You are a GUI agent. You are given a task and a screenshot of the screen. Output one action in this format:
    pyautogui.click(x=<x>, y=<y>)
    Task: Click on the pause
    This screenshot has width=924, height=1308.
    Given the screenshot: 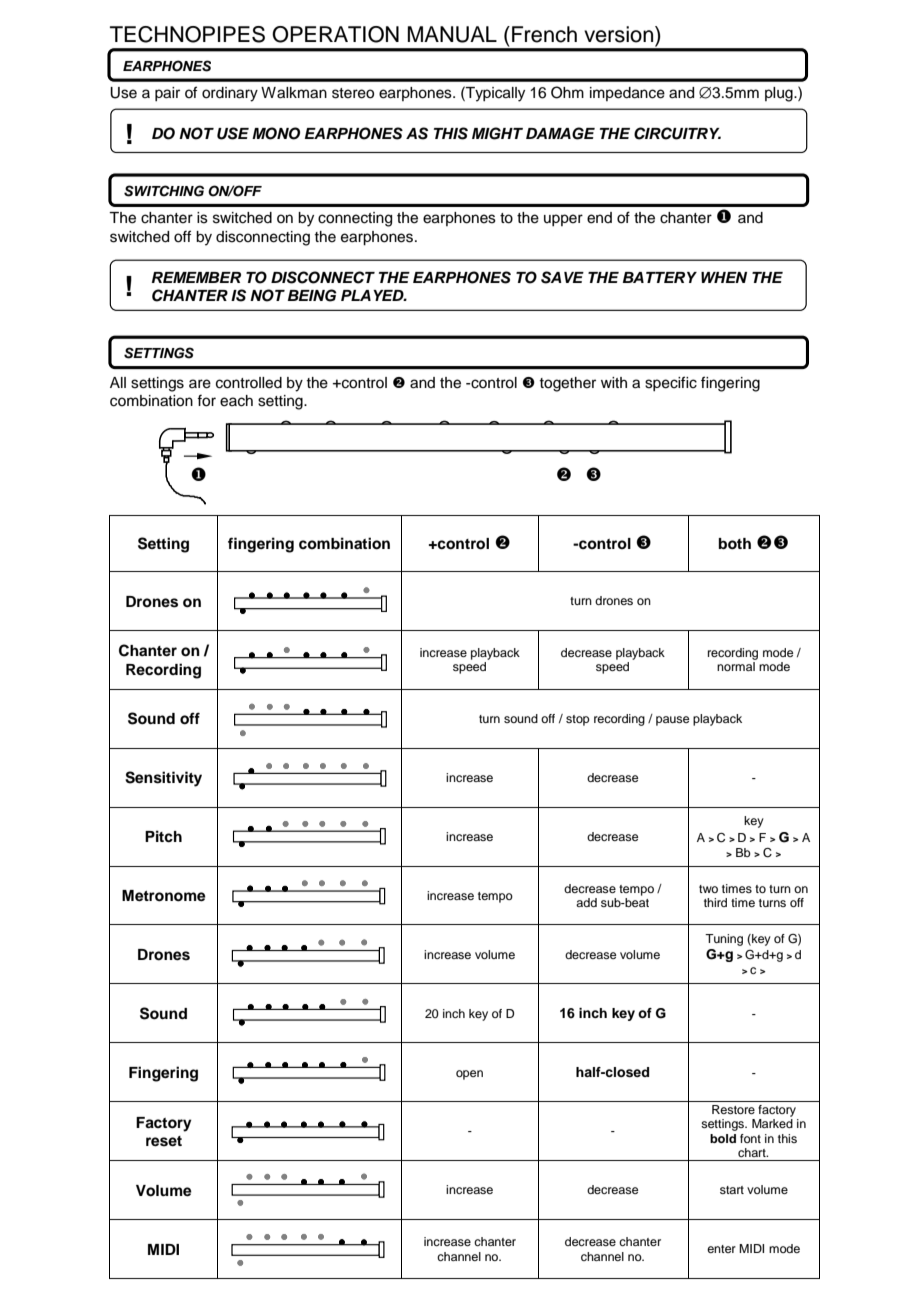 What is the action you would take?
    pyautogui.click(x=672, y=721)
